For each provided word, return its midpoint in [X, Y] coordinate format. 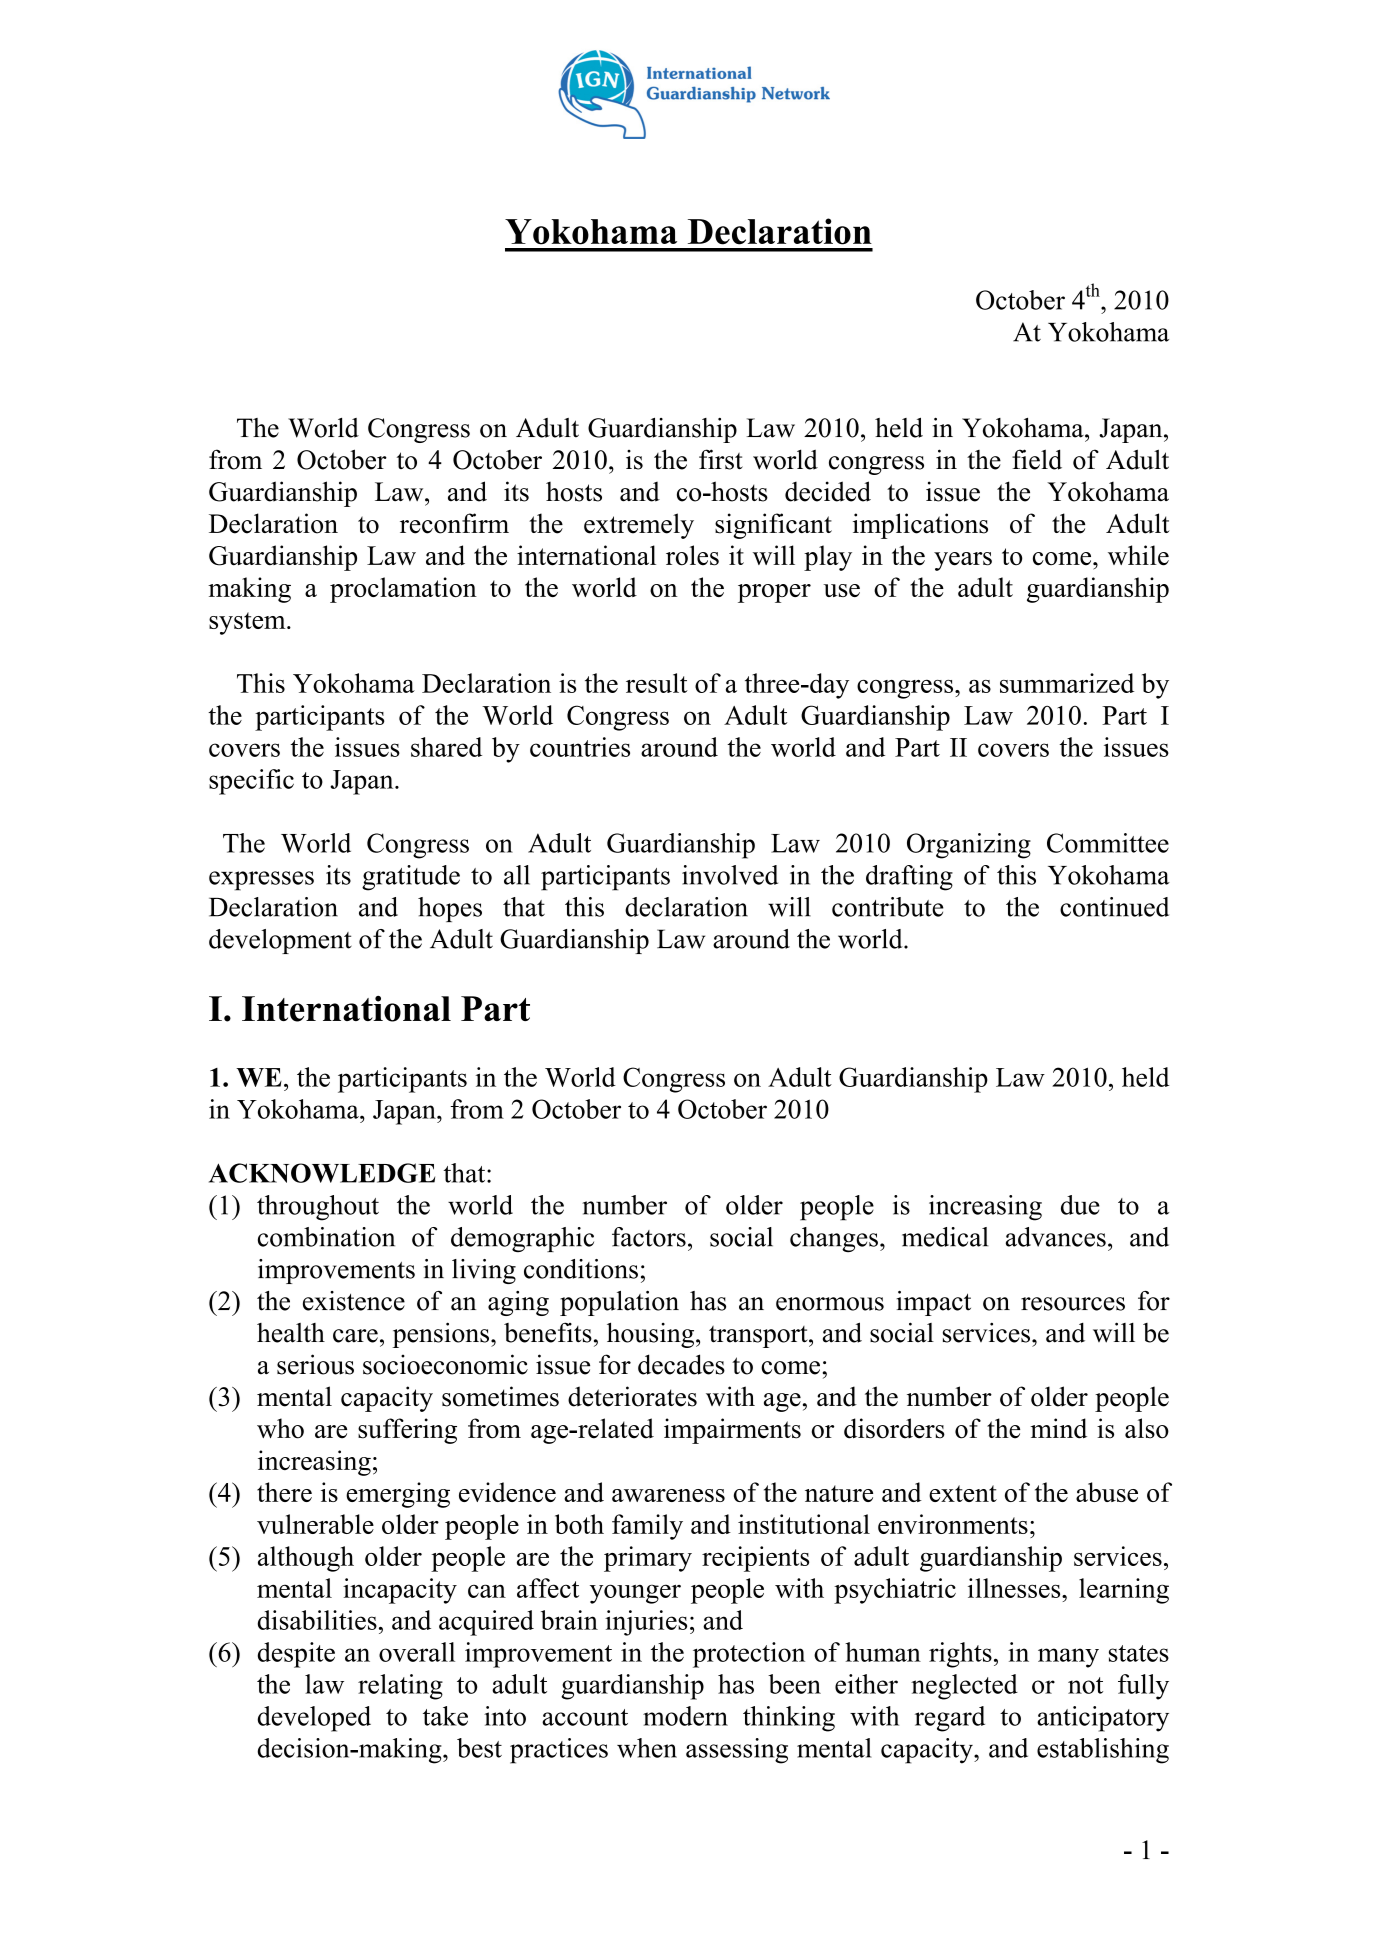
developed [314, 1719]
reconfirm [454, 523]
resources [1073, 1304]
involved [730, 875]
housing [652, 1335]
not [1085, 1685]
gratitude [411, 878]
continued [1114, 907]
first [721, 459]
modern [685, 1716]
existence [354, 1301]
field [1037, 459]
